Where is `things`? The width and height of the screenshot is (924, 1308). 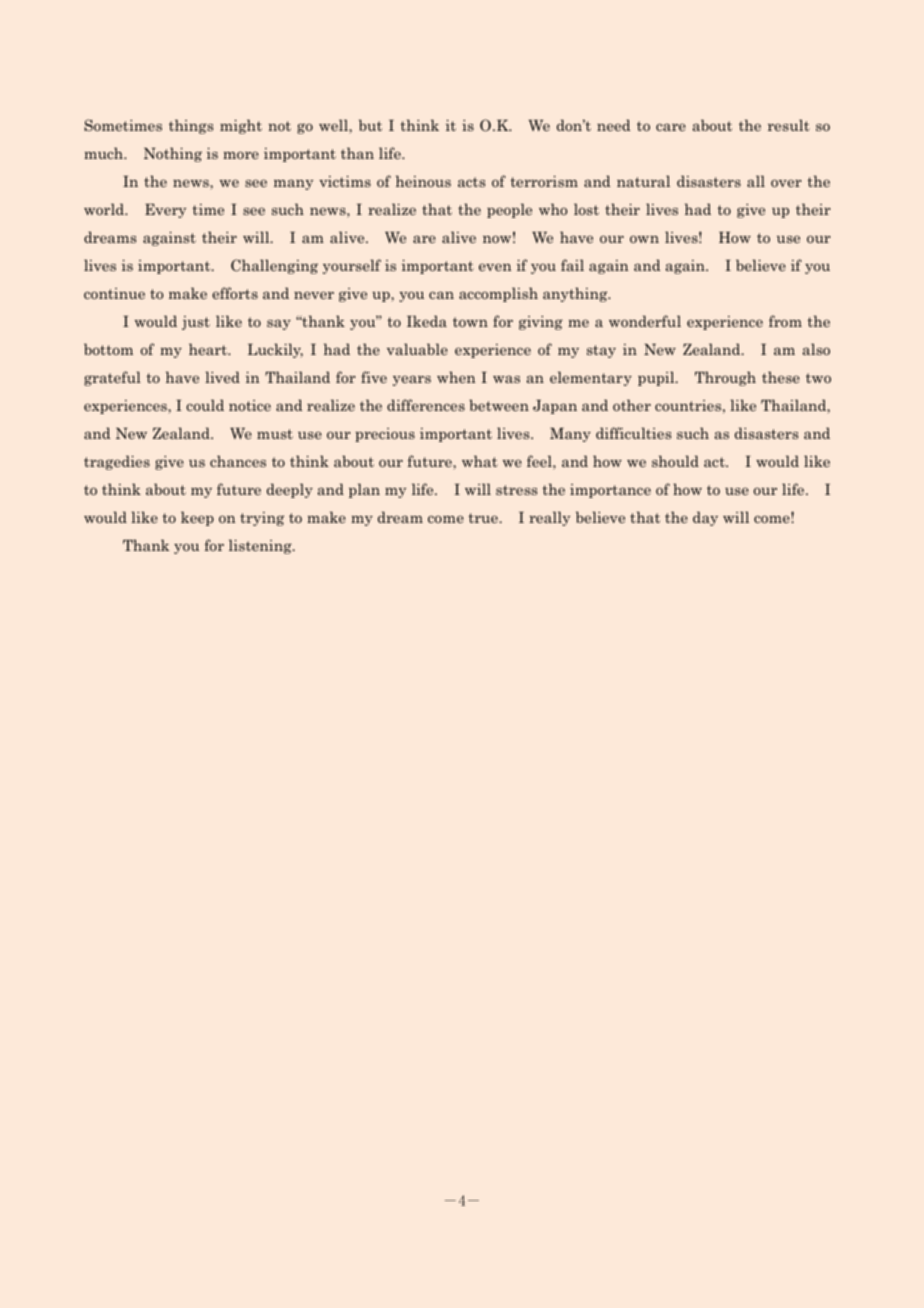 things is located at coordinates (191, 126).
